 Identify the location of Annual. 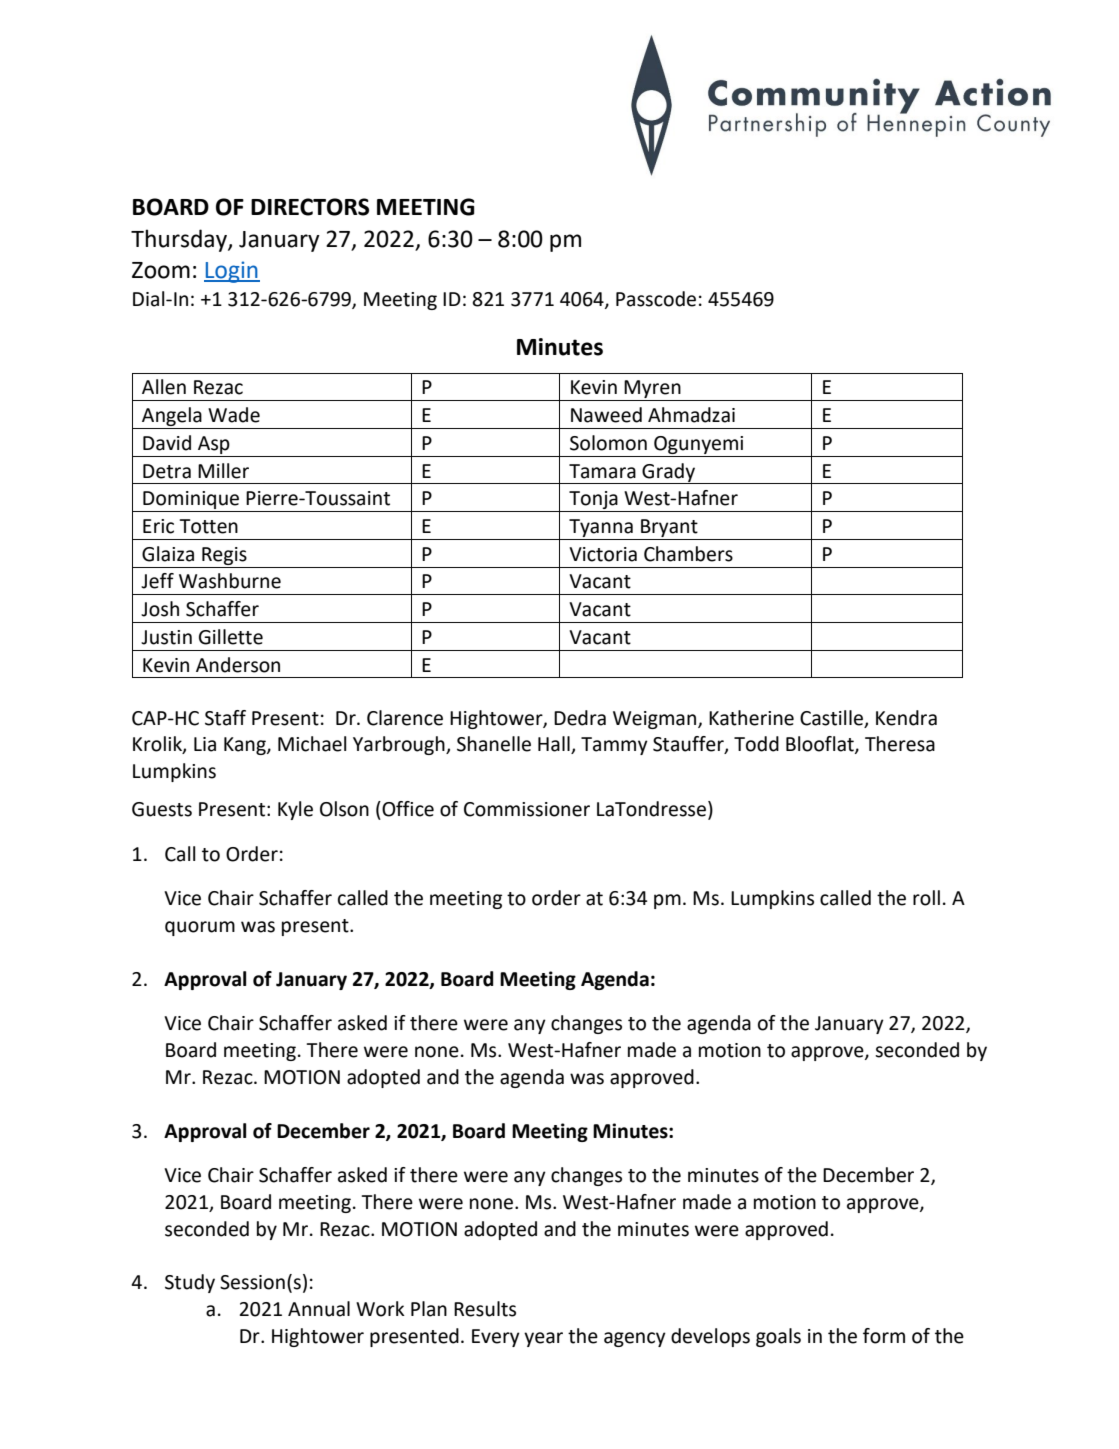
(319, 1309).
